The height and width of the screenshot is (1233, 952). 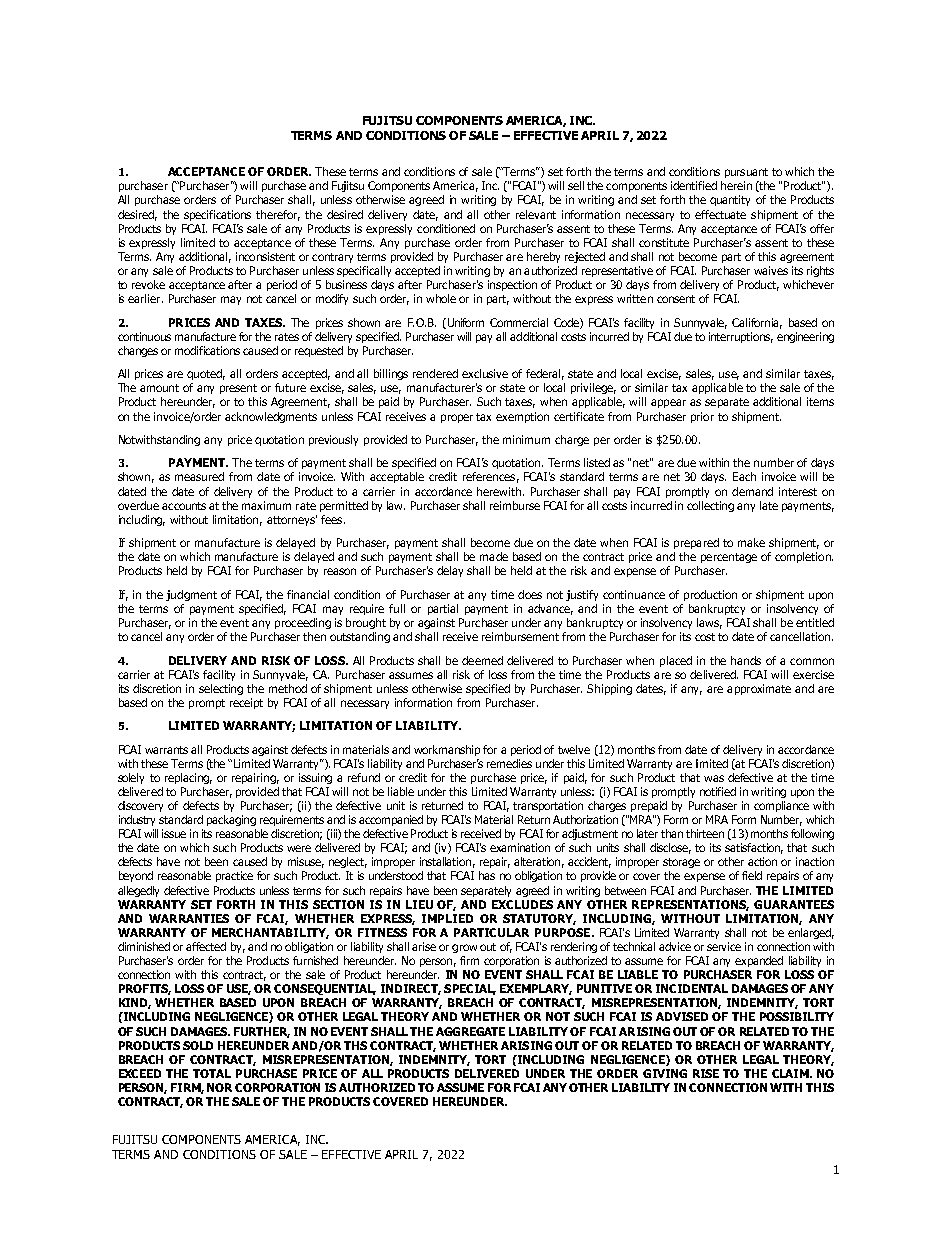 What do you see at coordinates (271, 417) in the screenshot?
I see `acknowledgments` at bounding box center [271, 417].
